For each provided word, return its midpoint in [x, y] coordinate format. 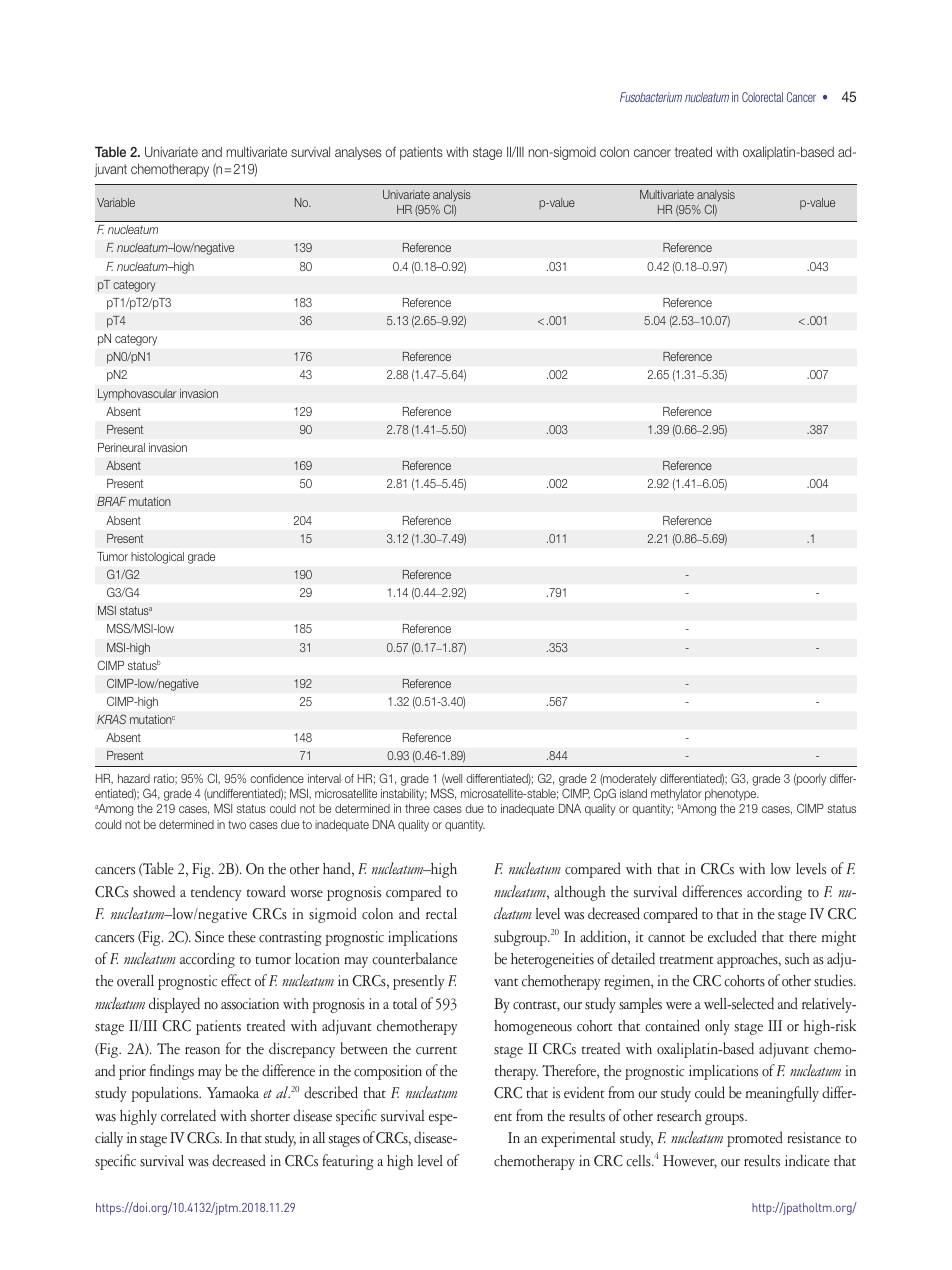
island [633, 793]
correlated [188, 1115]
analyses [358, 153]
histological [157, 558]
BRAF [111, 501]
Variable [116, 202]
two [237, 824]
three [417, 808]
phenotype [732, 795]
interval [324, 778]
